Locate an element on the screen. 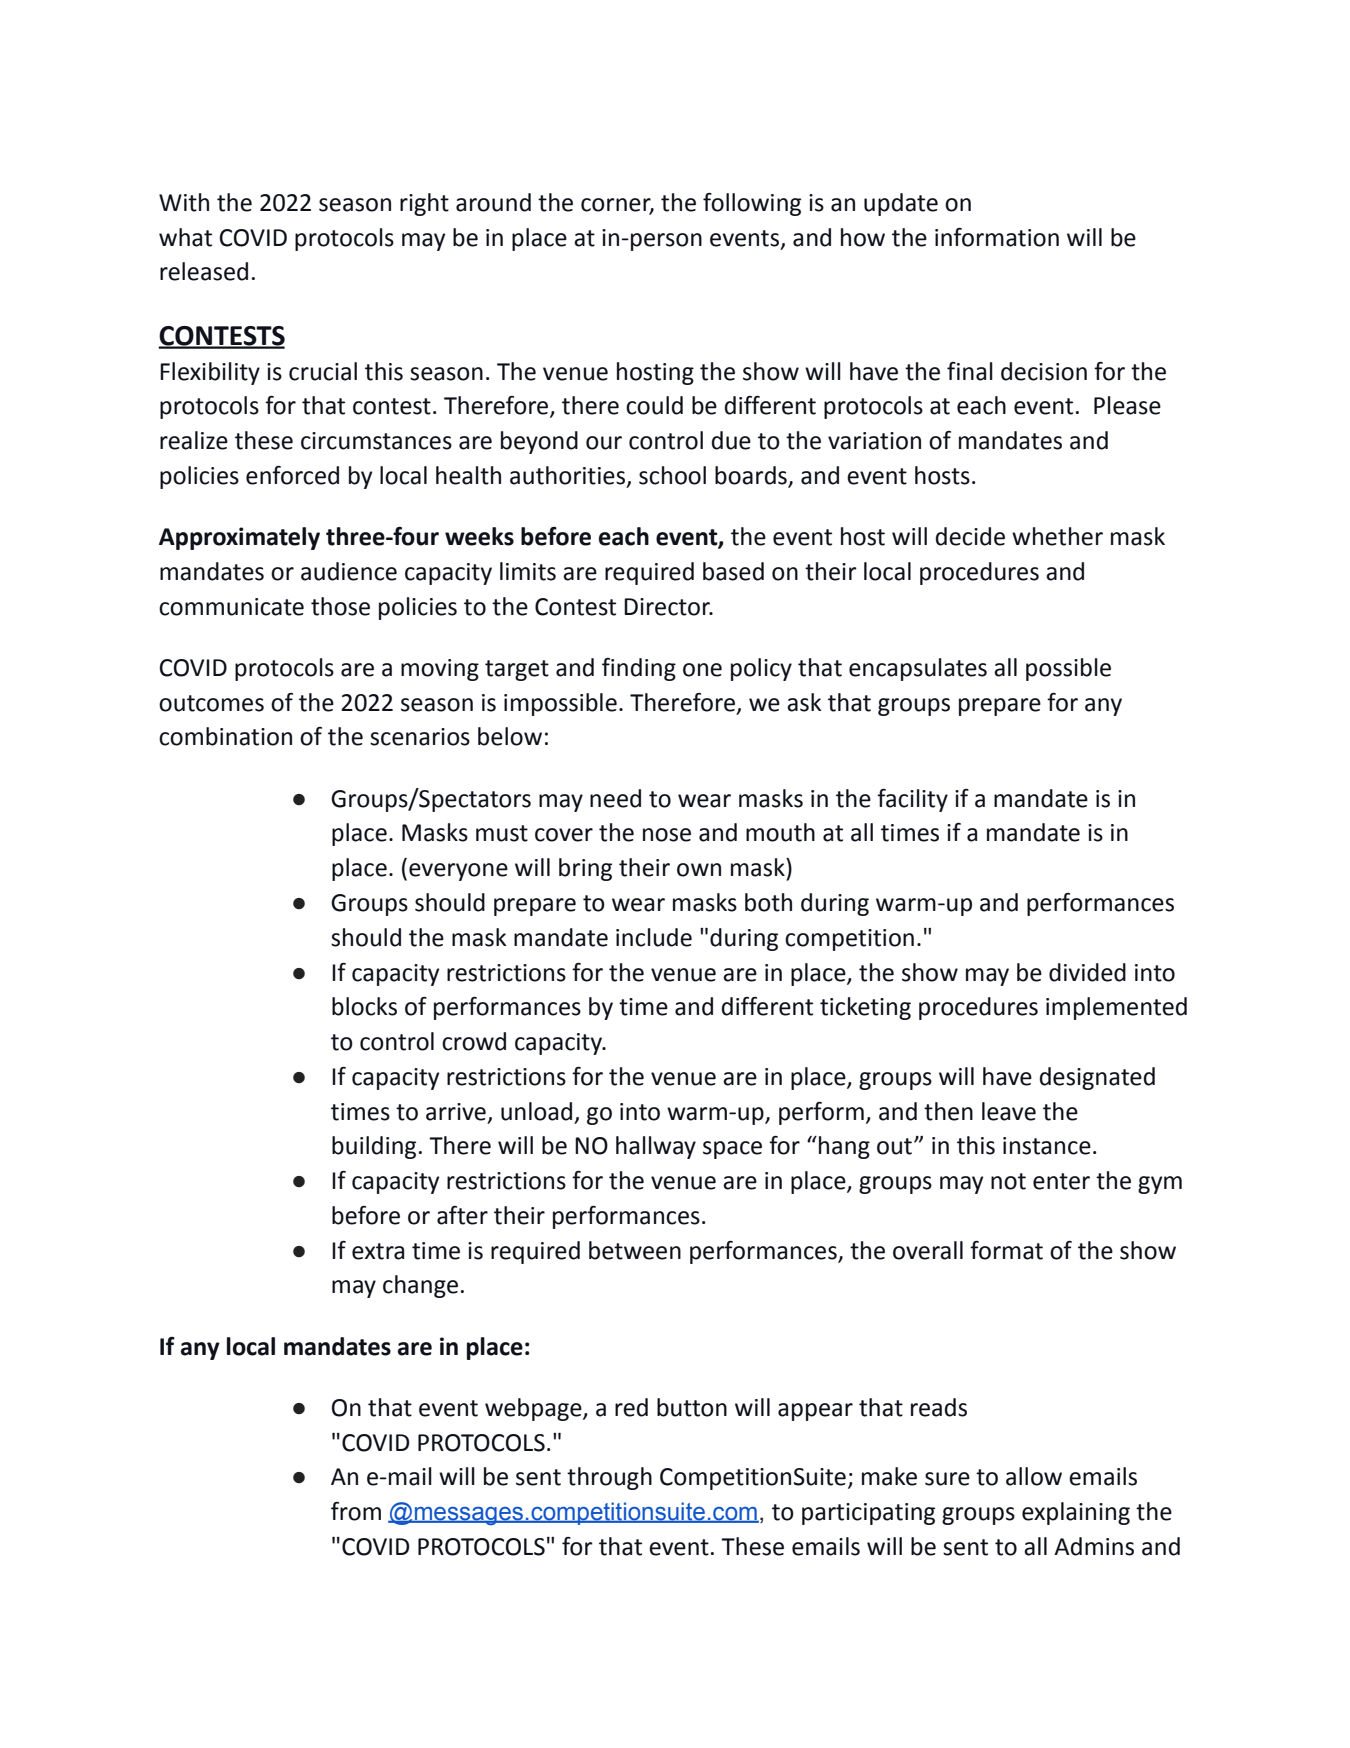  hallway is located at coordinates (656, 1147).
